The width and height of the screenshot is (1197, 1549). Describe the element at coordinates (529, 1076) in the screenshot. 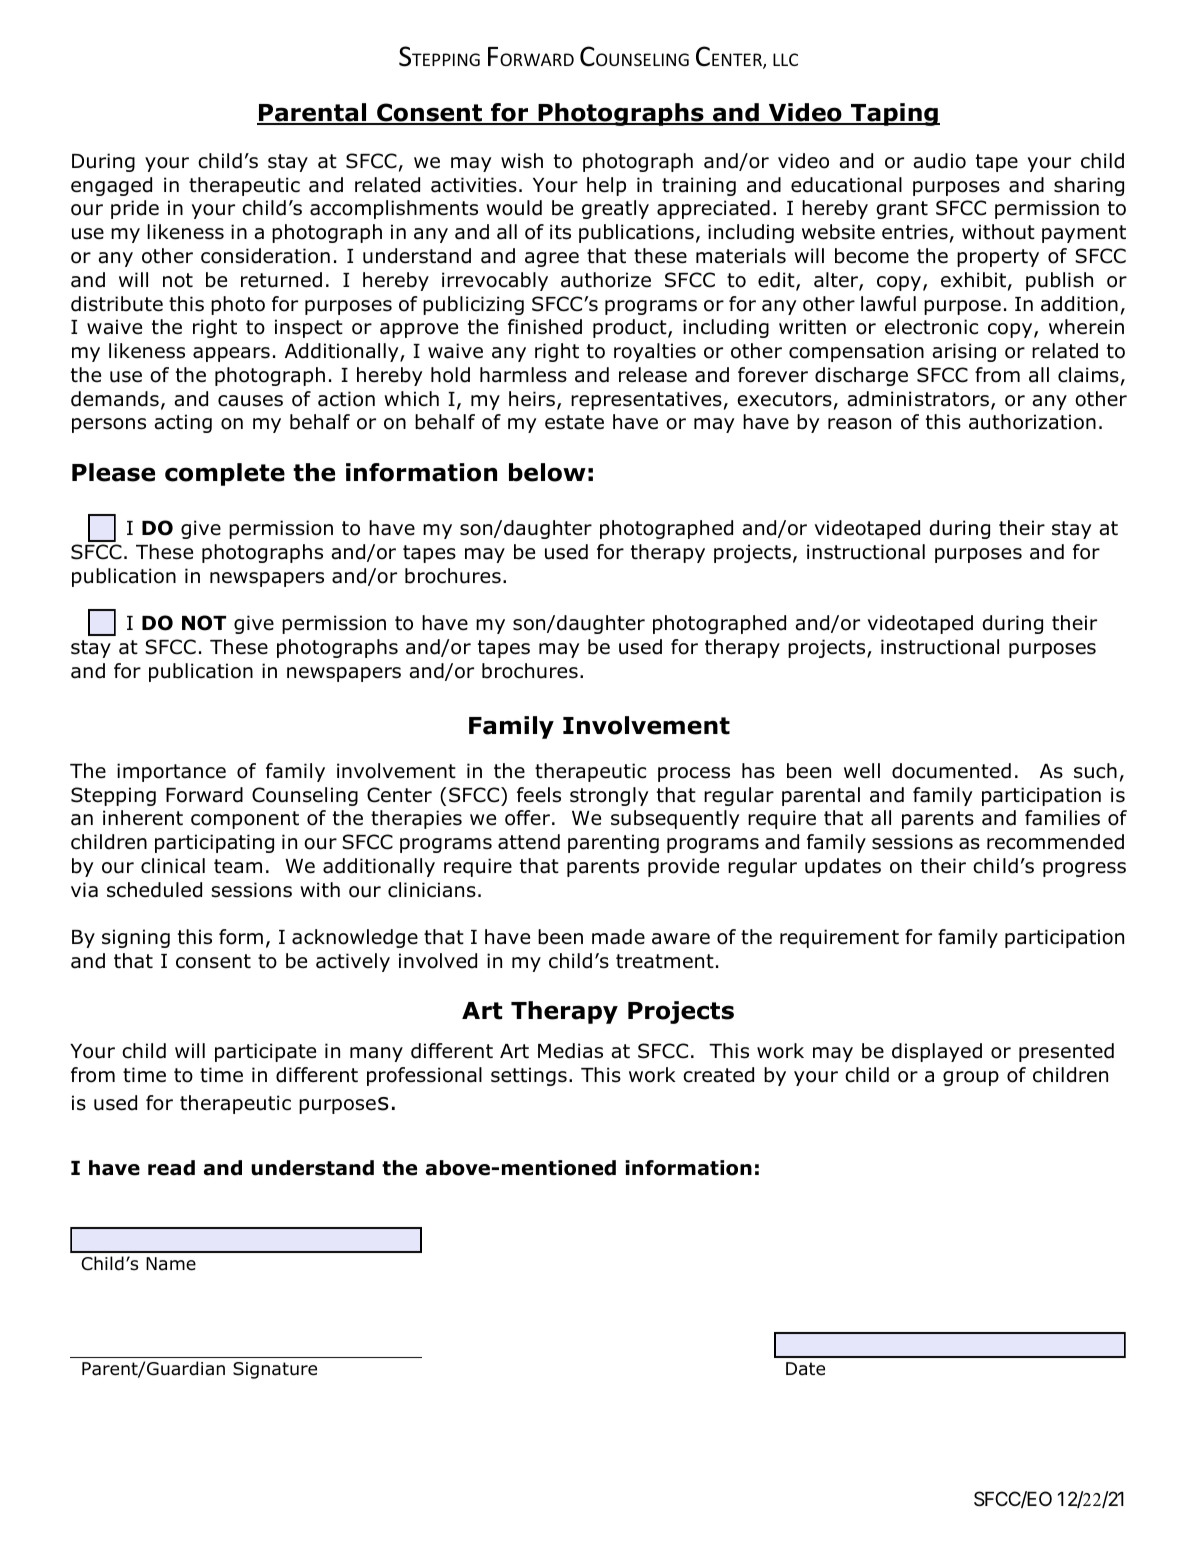

I see `settings` at that location.
